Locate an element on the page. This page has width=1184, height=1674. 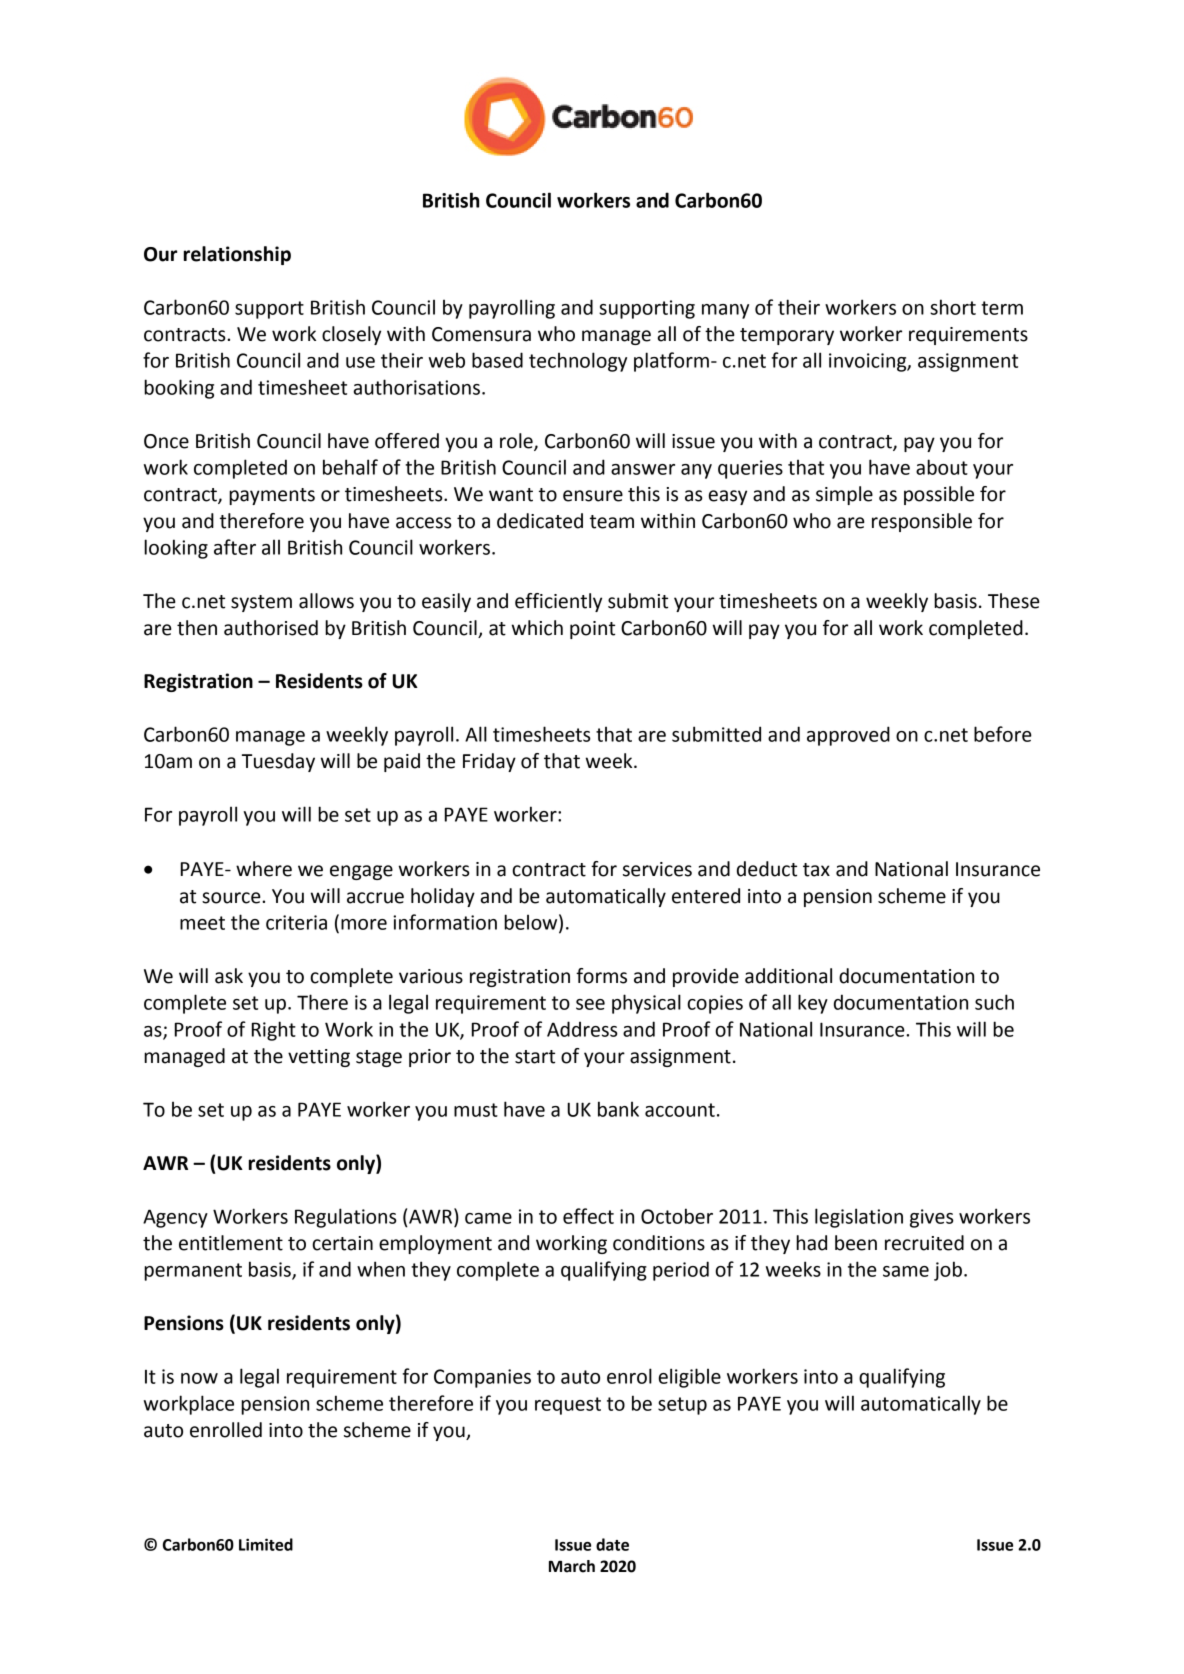
forms is located at coordinates (601, 976).
